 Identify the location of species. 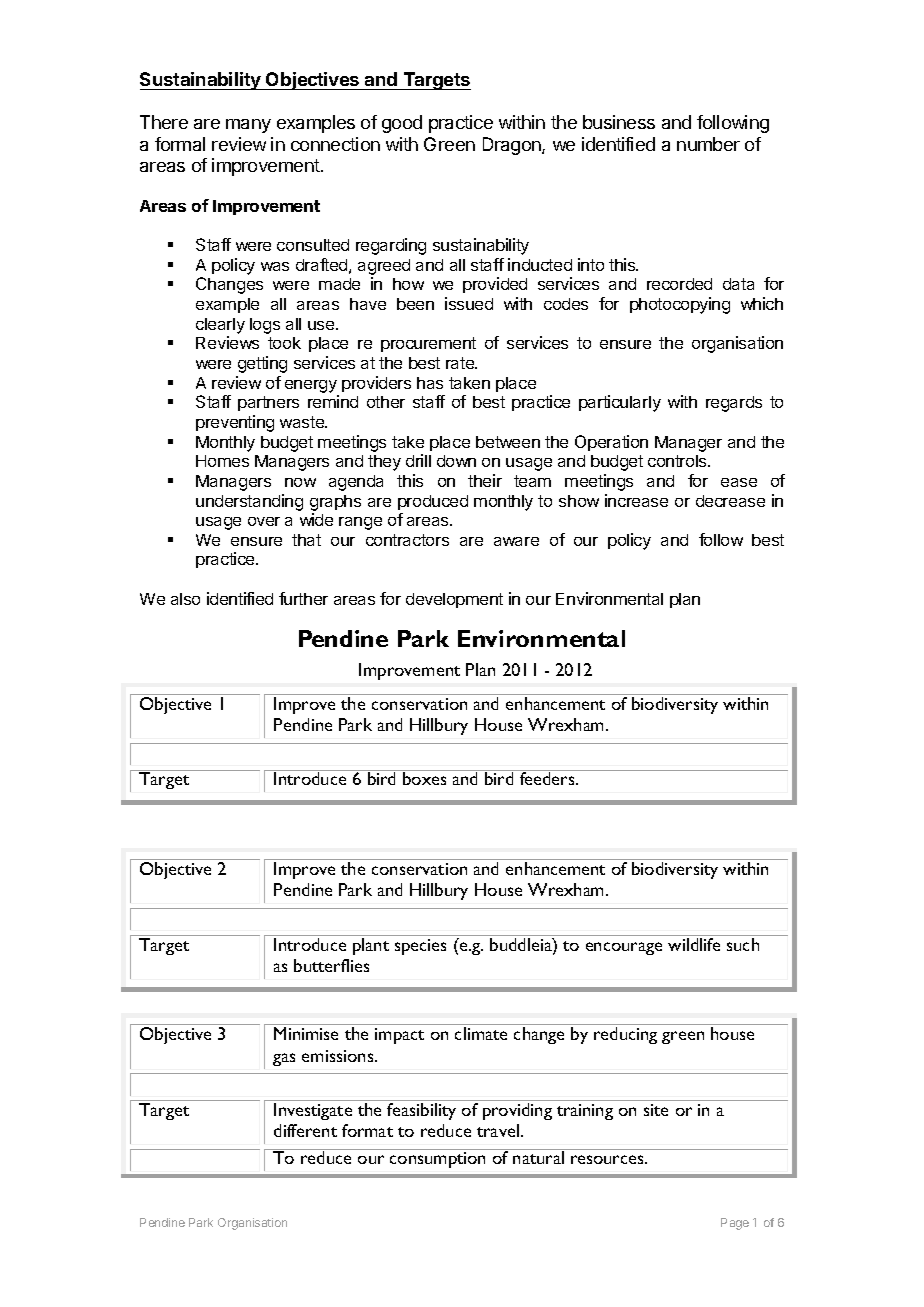
(420, 947).
